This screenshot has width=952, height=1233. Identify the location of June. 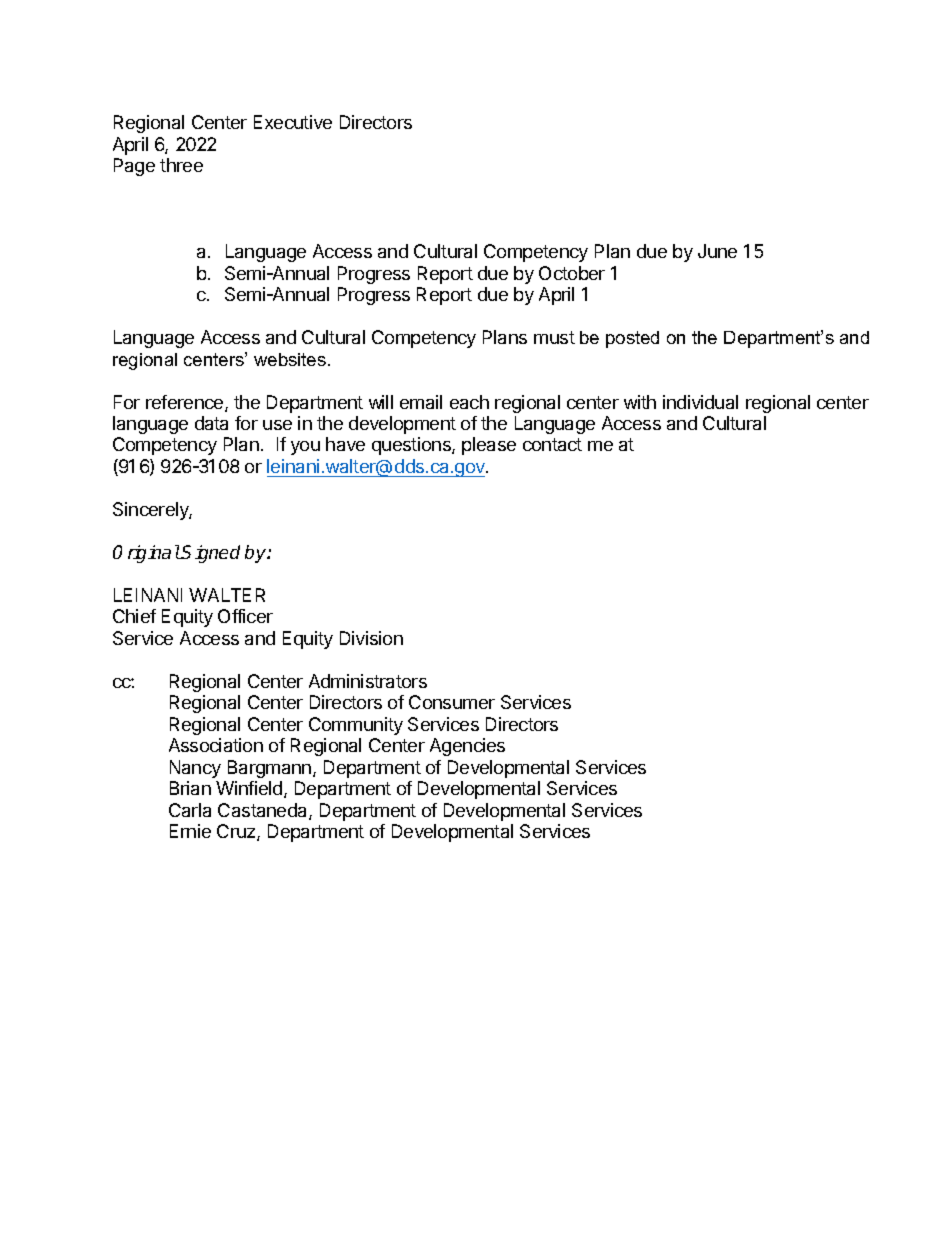
(717, 251).
